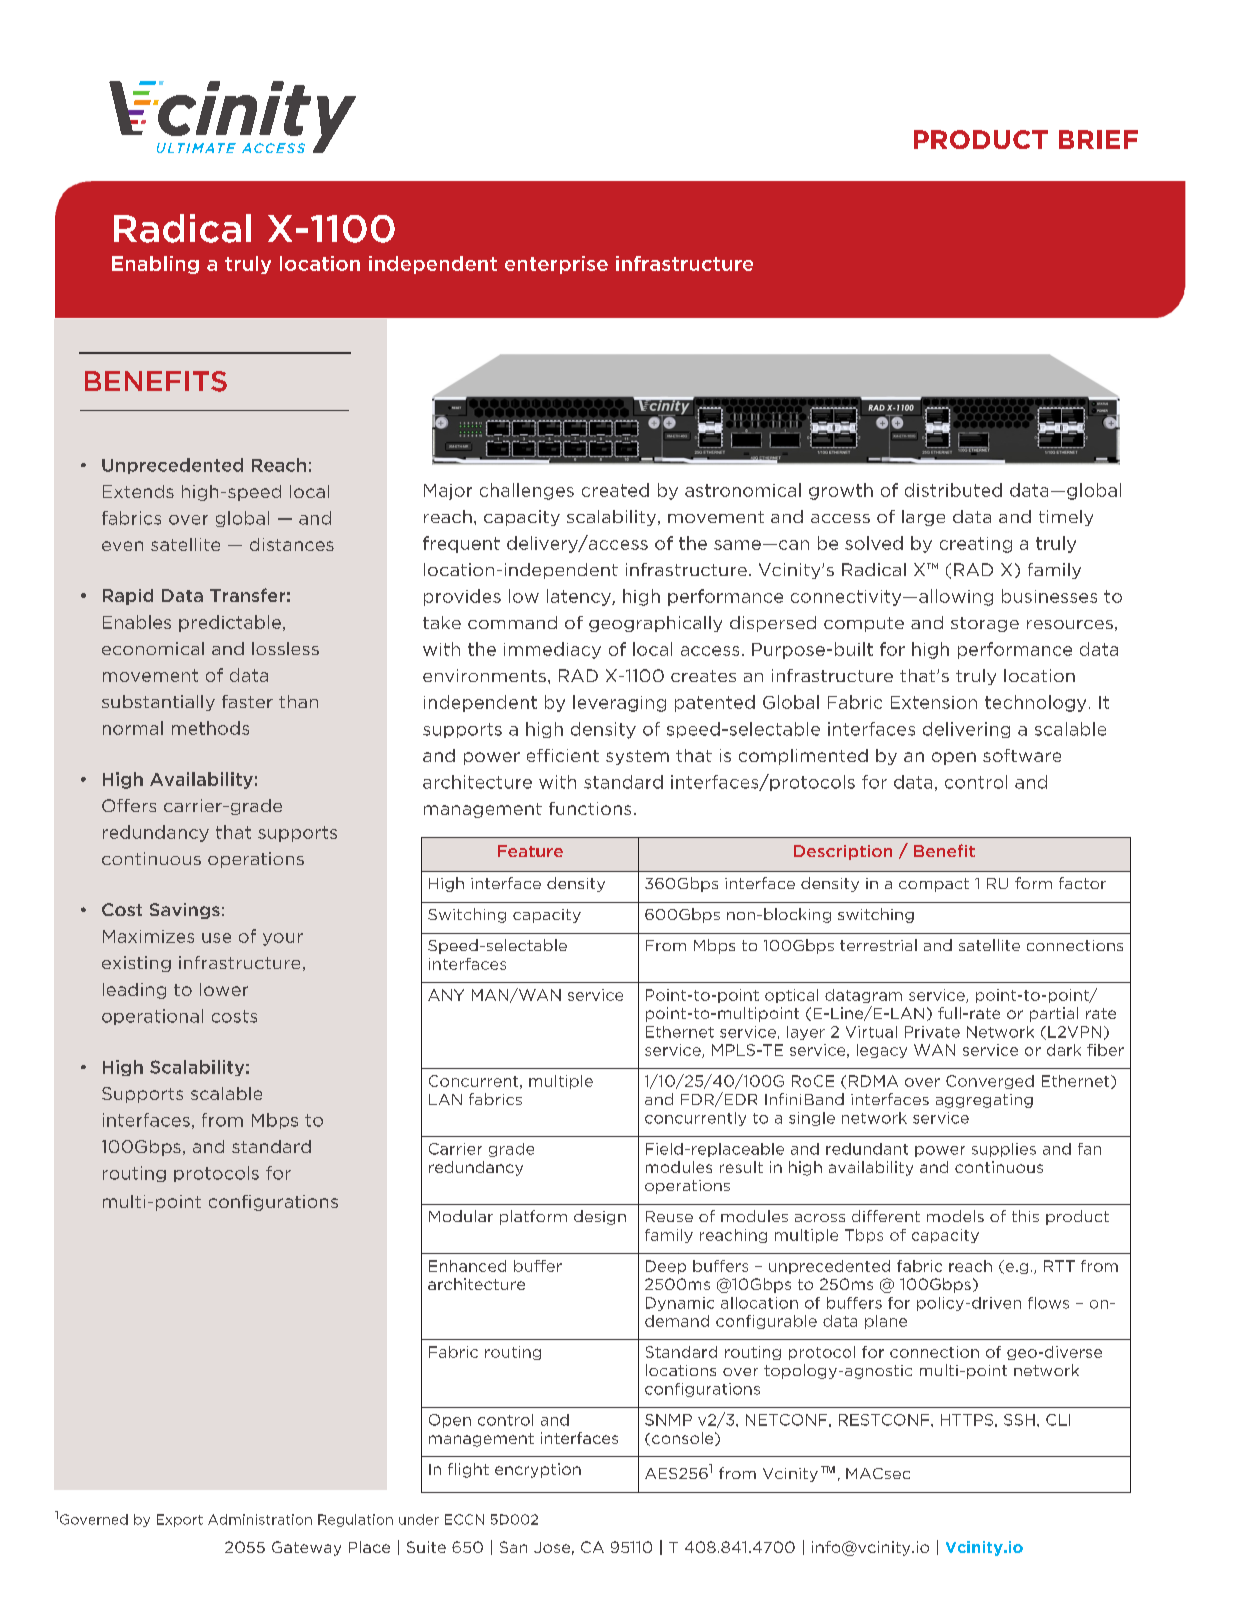  Describe the element at coordinates (155, 265) in the image. I see `Enabling` at that location.
